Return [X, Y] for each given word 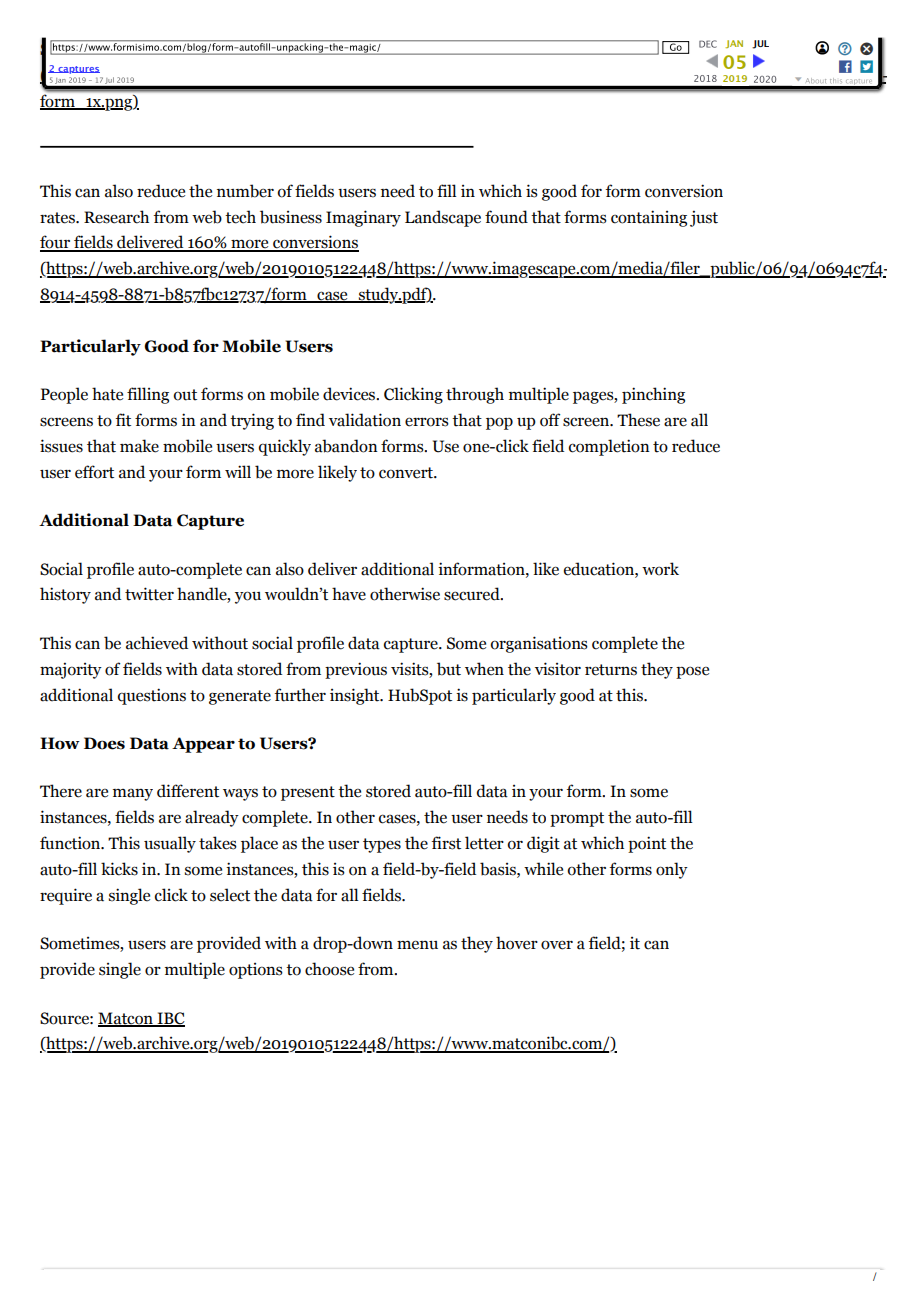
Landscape [443, 218]
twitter [149, 594]
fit [123, 420]
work [660, 569]
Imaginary [363, 218]
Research [116, 217]
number [245, 191]
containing [649, 218]
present [308, 793]
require [66, 896]
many [133, 794]
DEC [708, 44]
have [349, 594]
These [638, 420]
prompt [577, 819]
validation [365, 420]
